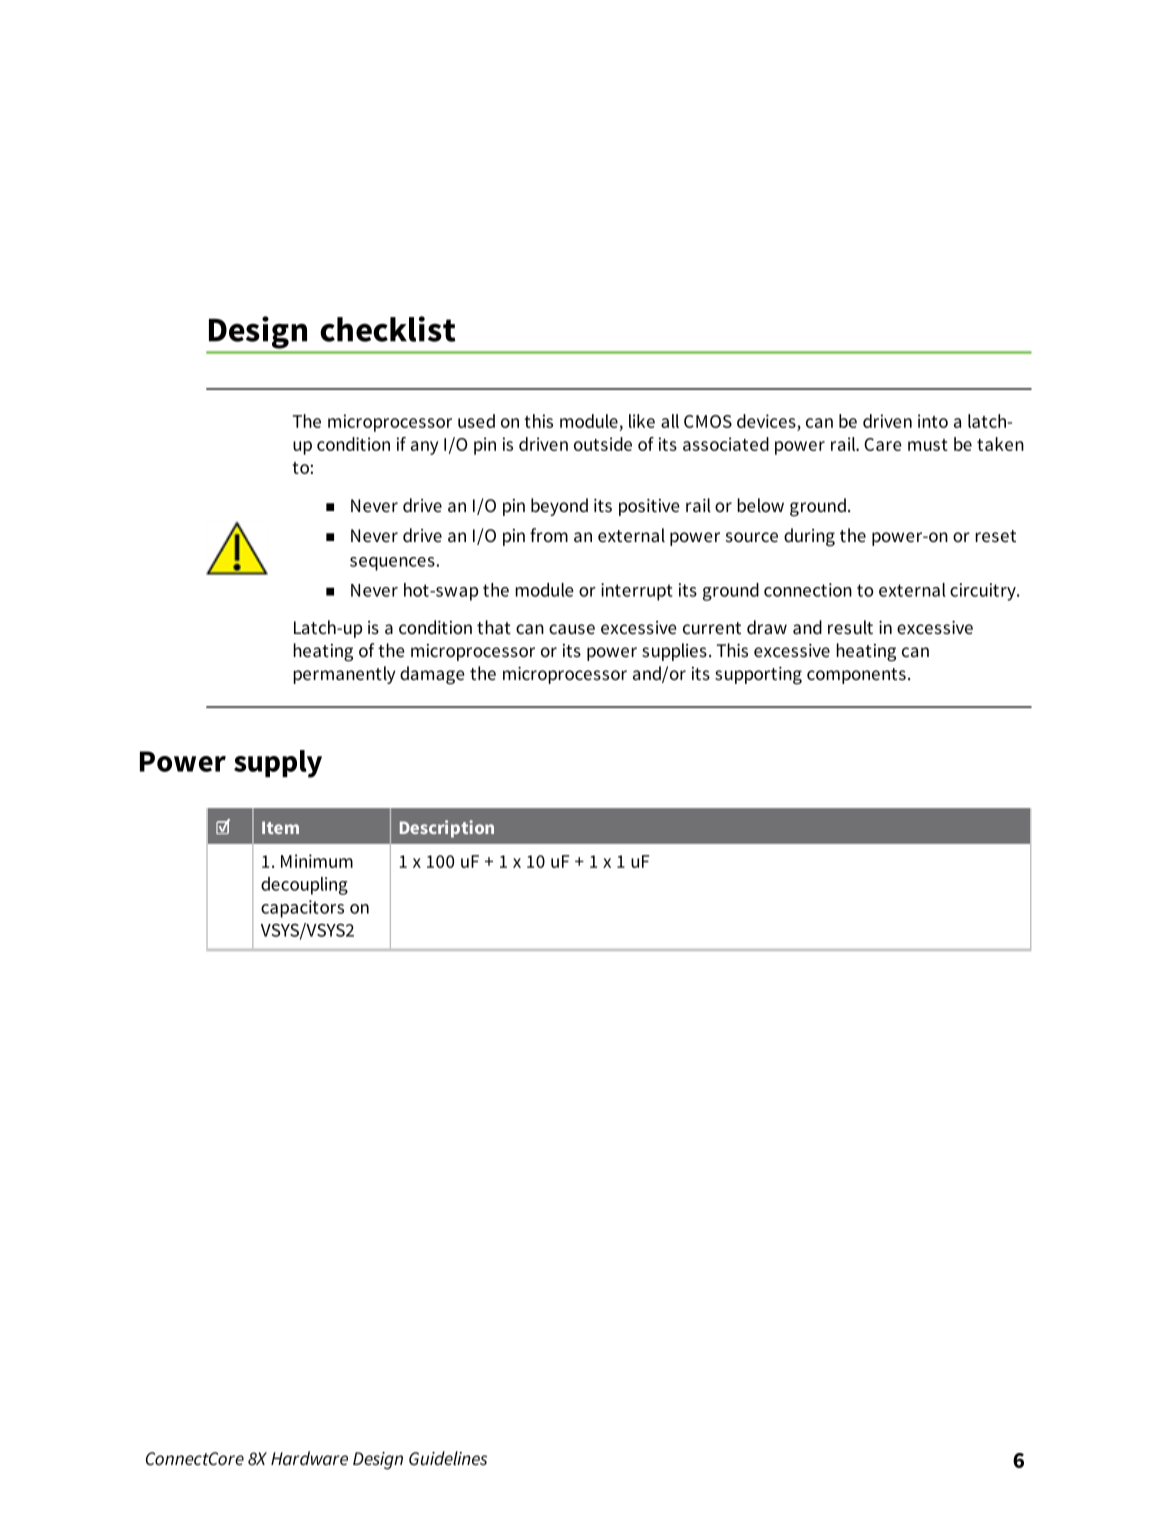 Image resolution: width=1169 pixels, height=1513 pixels. I want to click on capacitors, so click(302, 909).
